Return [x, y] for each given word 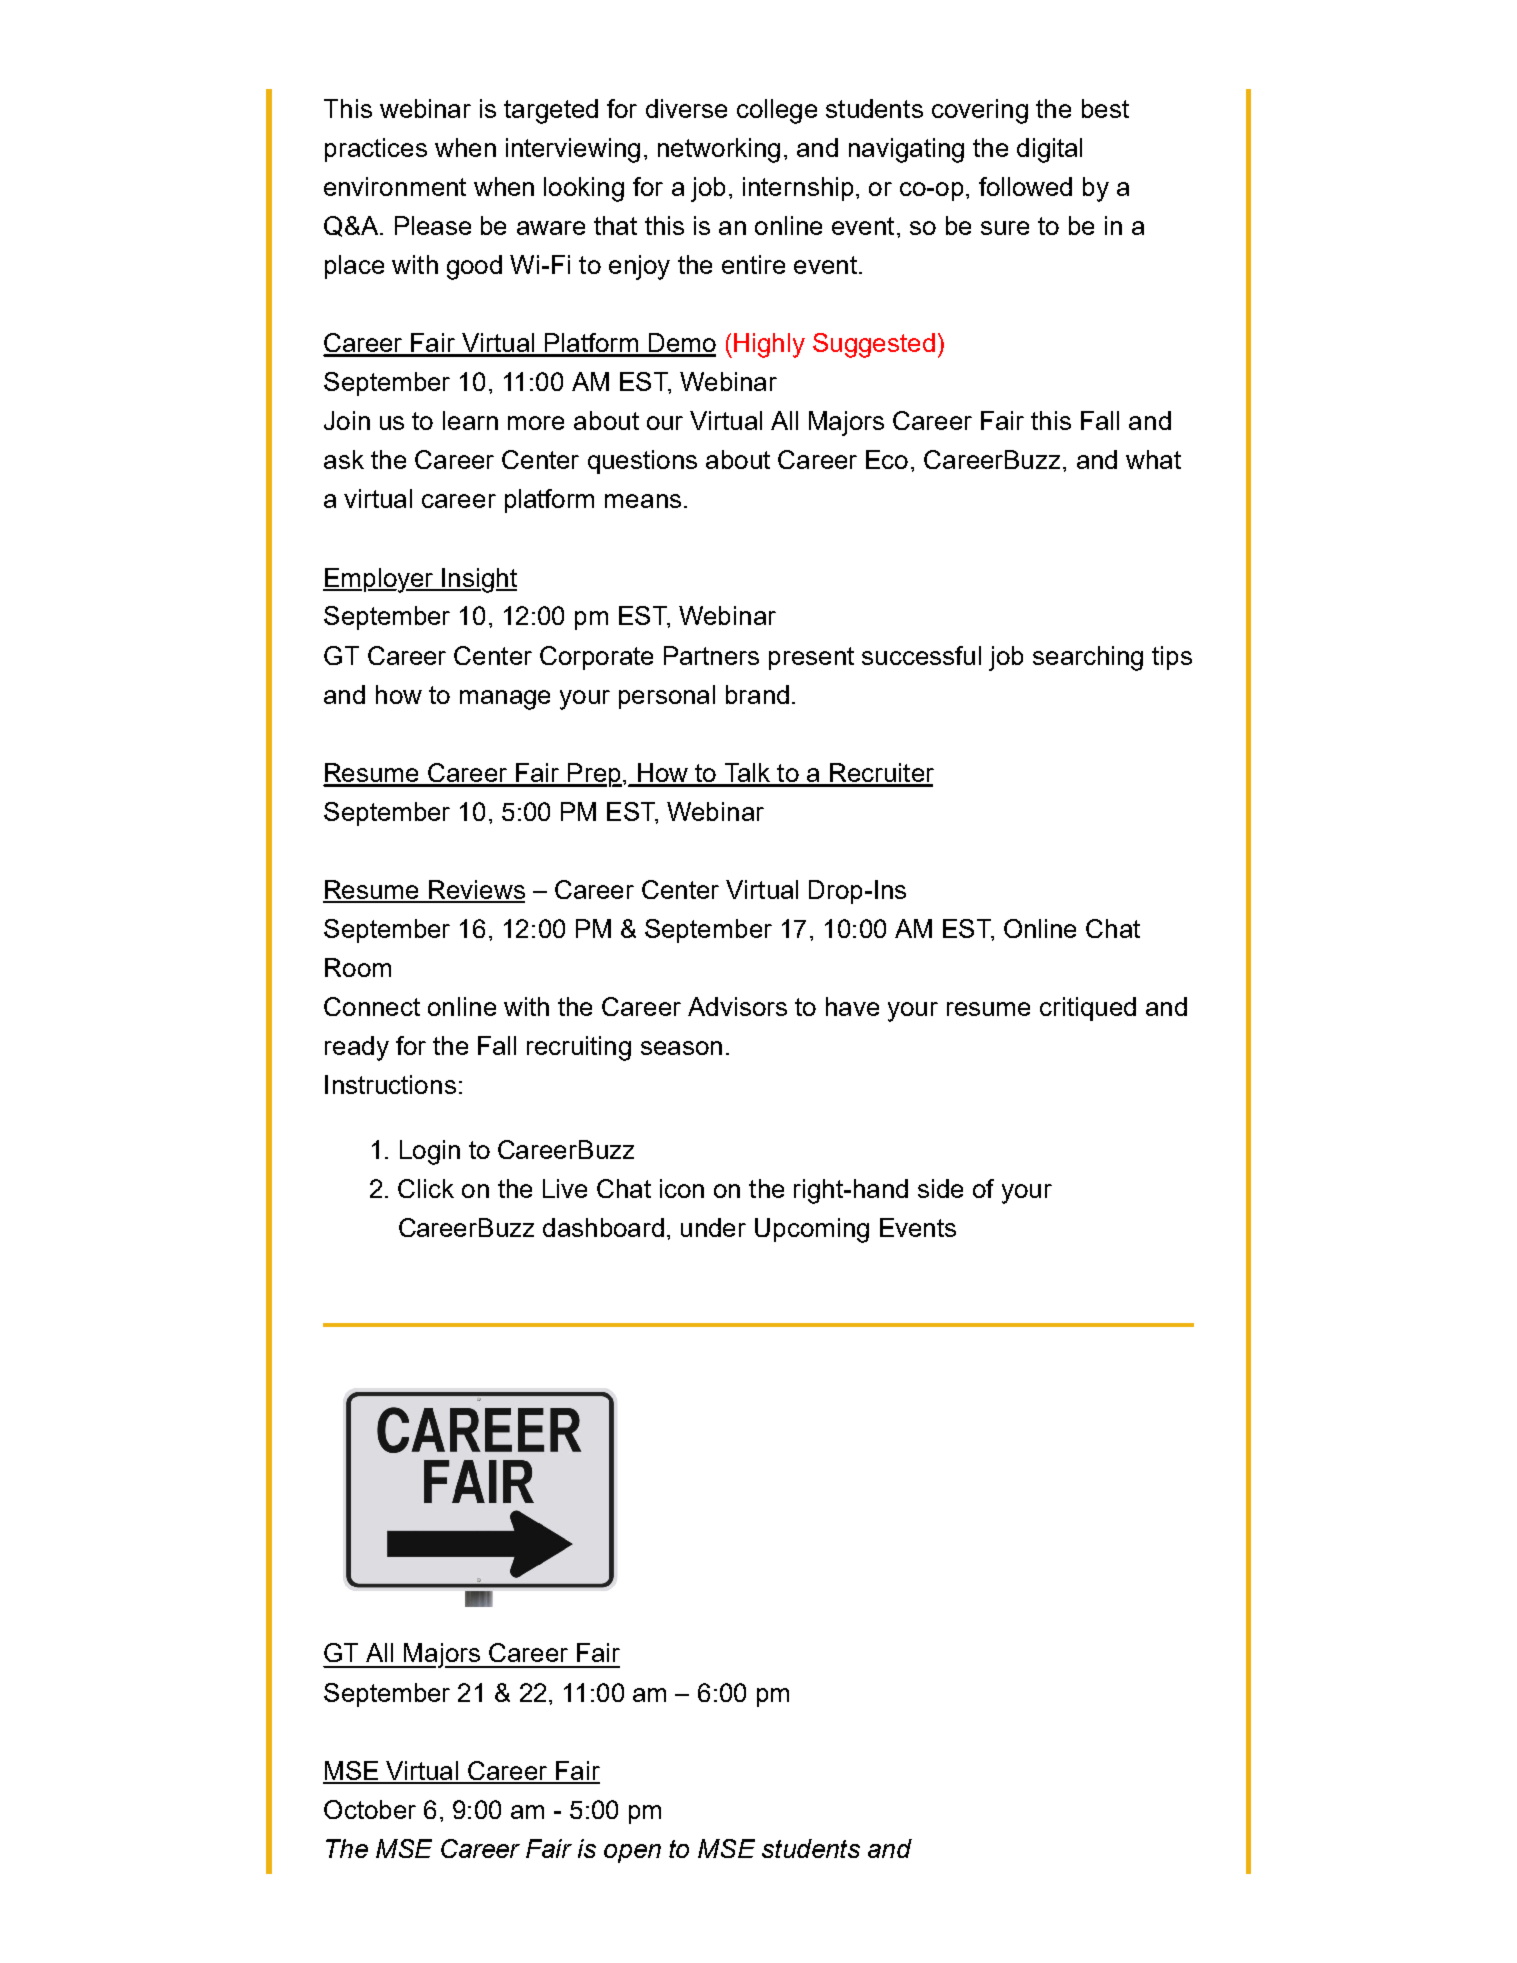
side [940, 1188]
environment [395, 186]
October [370, 1809]
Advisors [737, 1006]
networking [719, 150]
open [632, 1853]
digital [1049, 150]
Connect [372, 1006]
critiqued [1088, 1009]
